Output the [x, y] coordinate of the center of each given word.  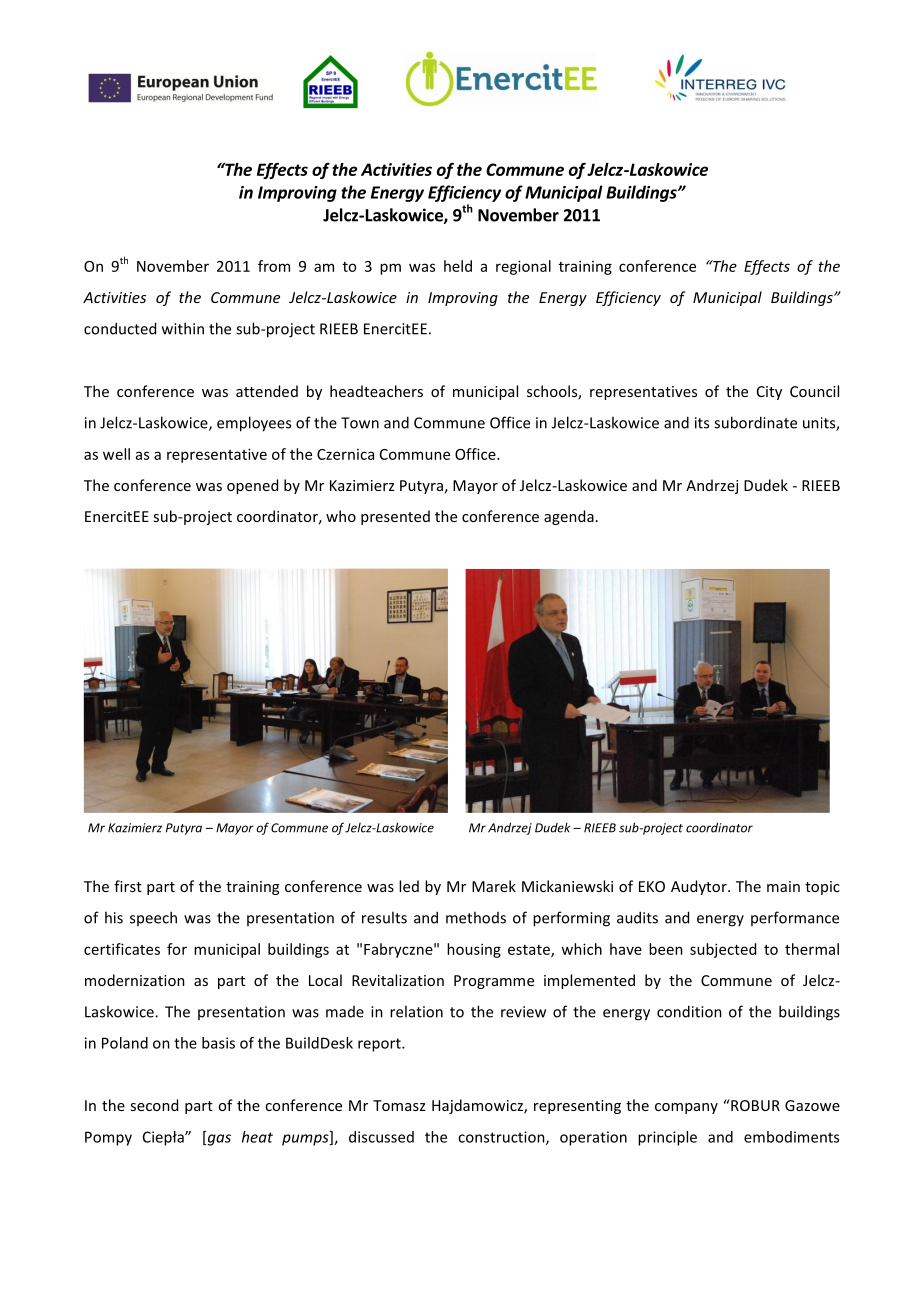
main [783, 886]
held [458, 266]
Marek [494, 886]
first [128, 886]
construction [502, 1138]
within [183, 328]
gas [218, 1140]
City [769, 393]
